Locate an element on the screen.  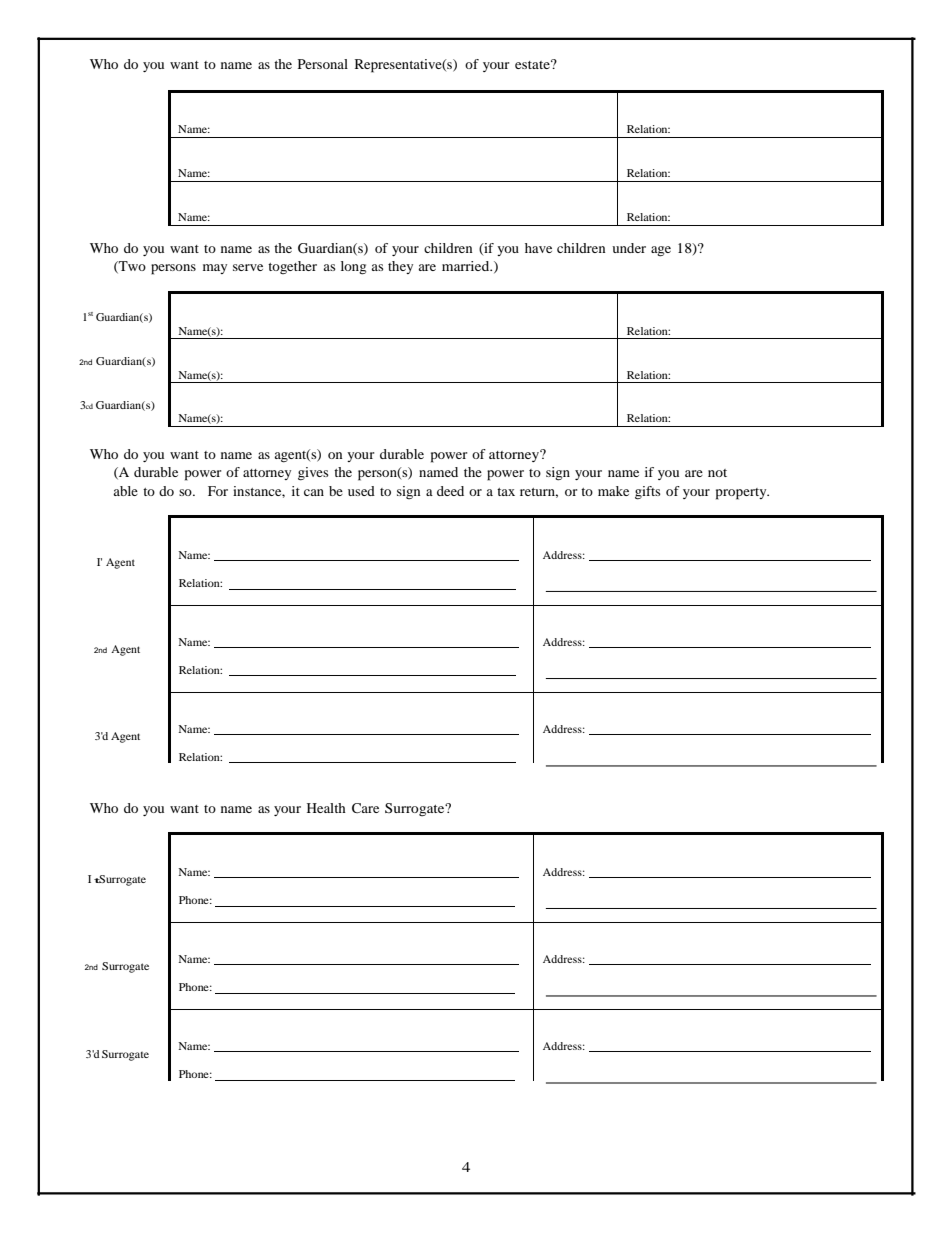
under is located at coordinates (629, 248).
